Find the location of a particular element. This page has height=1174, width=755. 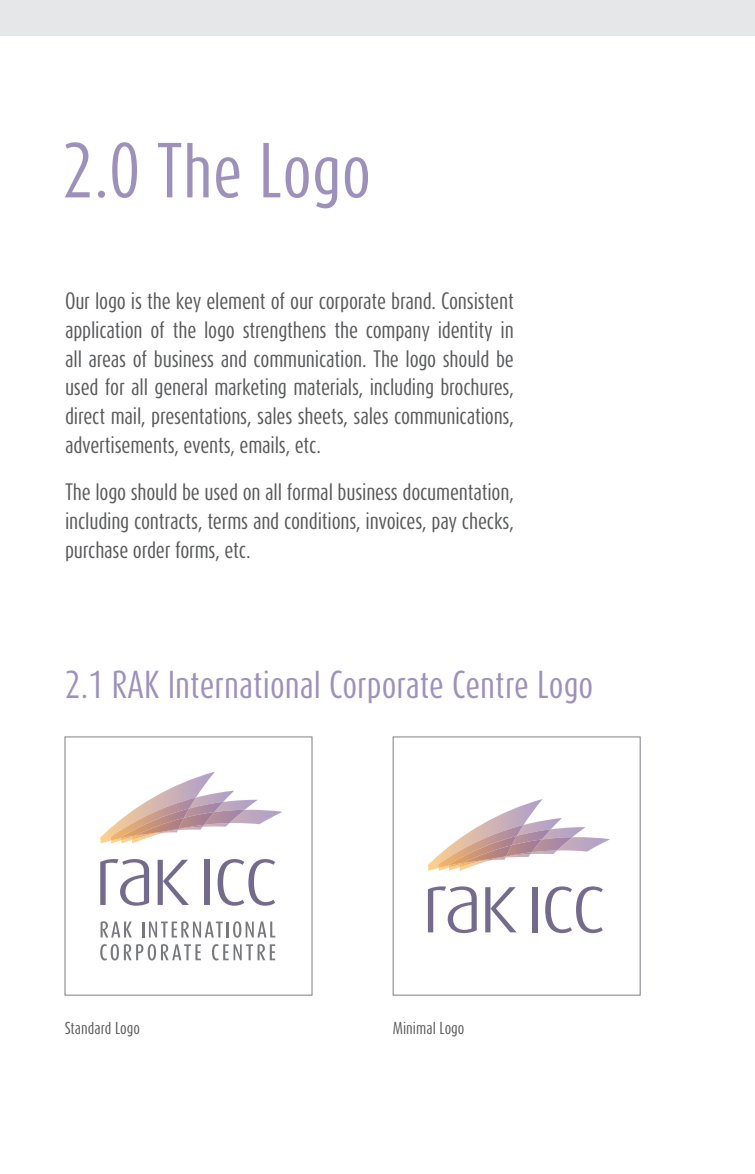

Centre is located at coordinates (490, 684).
